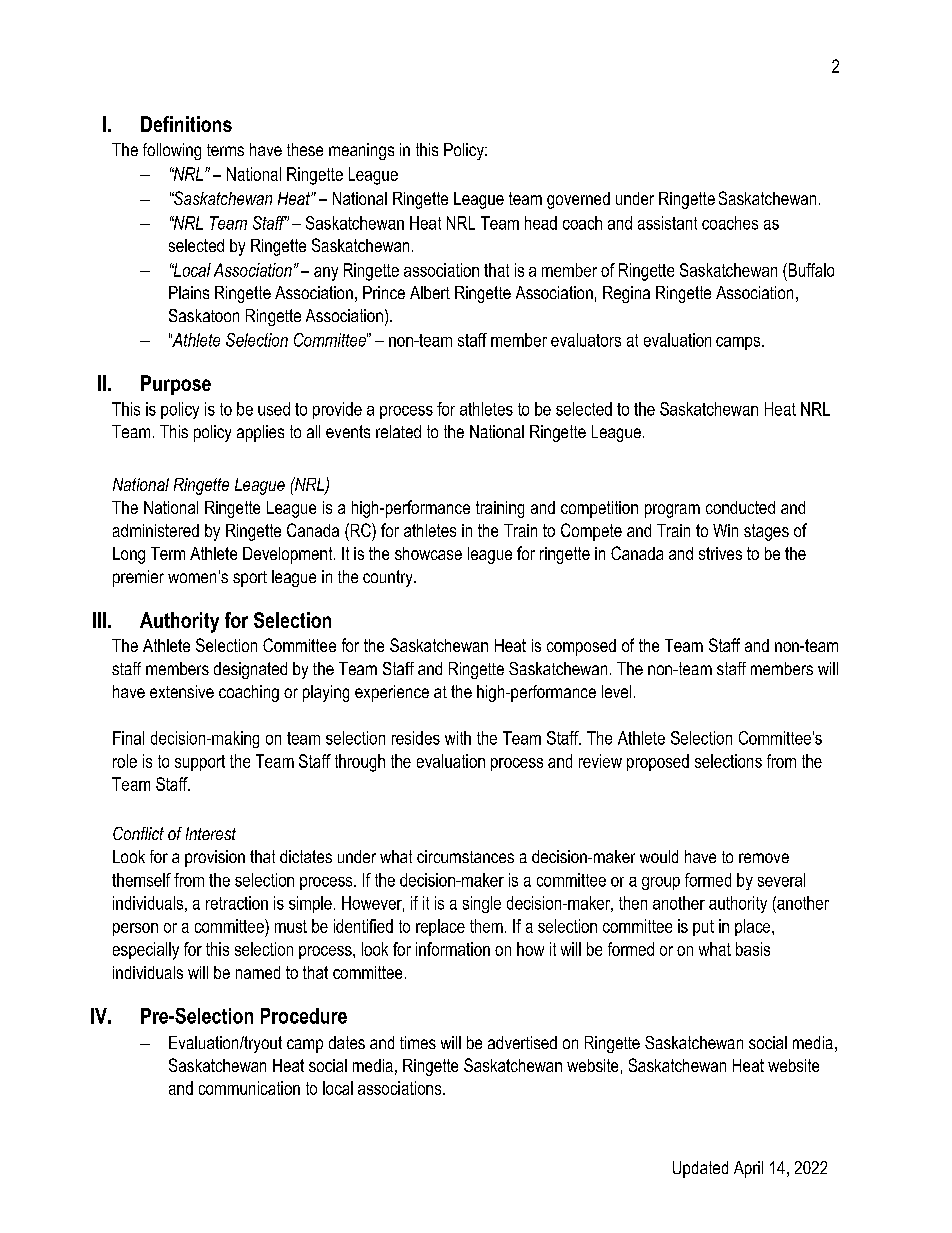 The width and height of the page is (952, 1233). What do you see at coordinates (667, 223) in the page?
I see `assistant` at bounding box center [667, 223].
